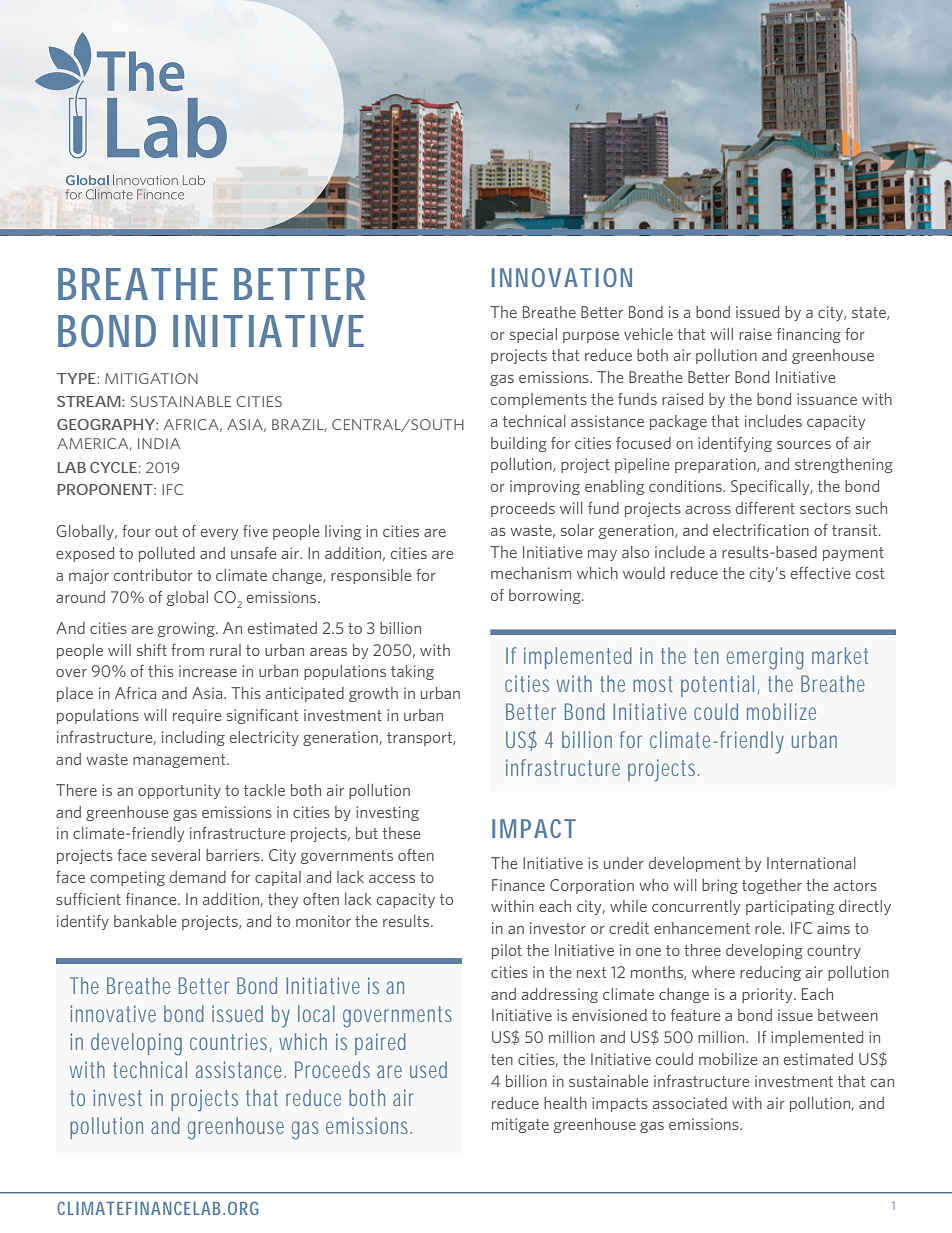  I want to click on countries, so click(231, 1042).
